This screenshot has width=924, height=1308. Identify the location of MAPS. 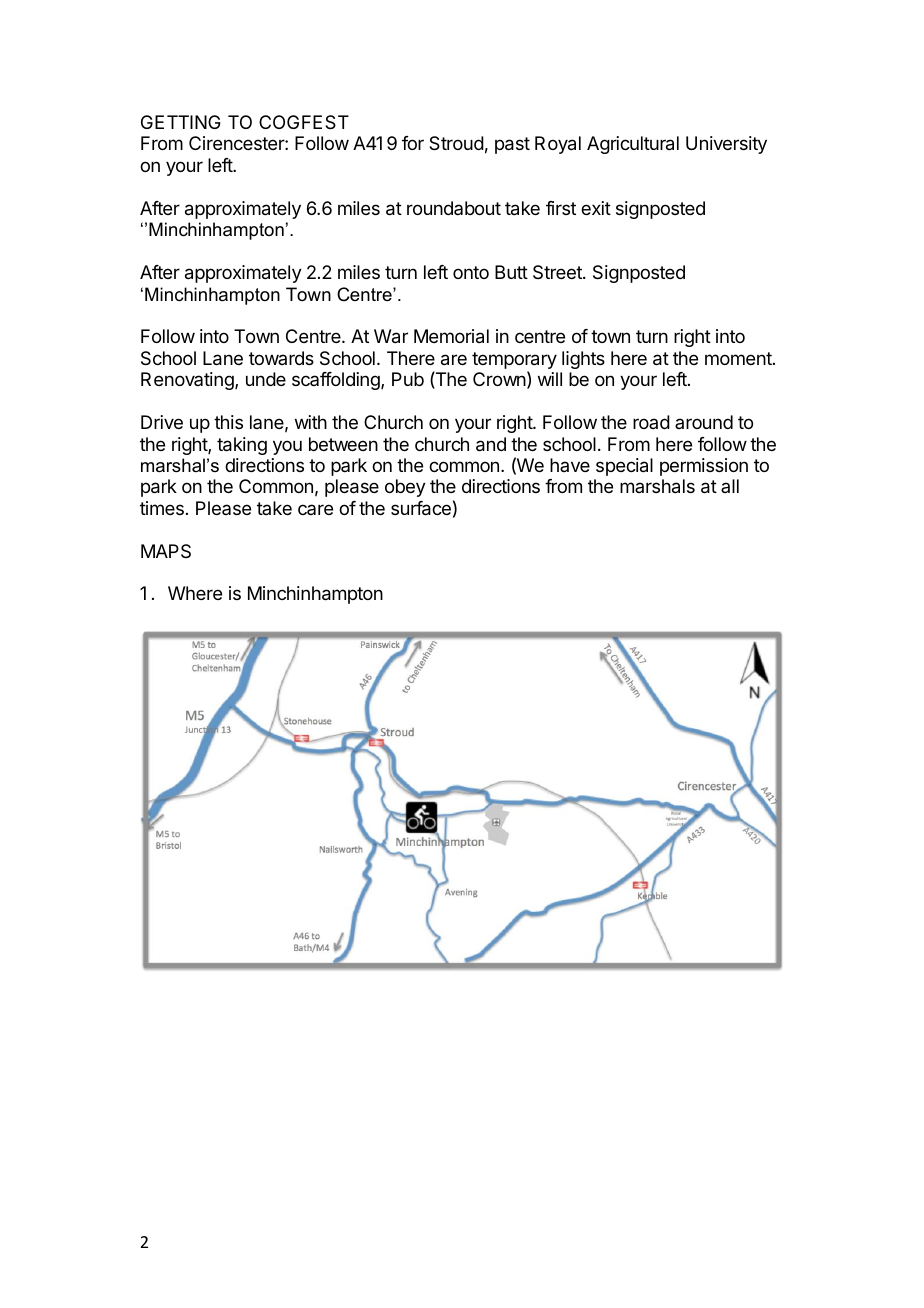
(166, 551).
